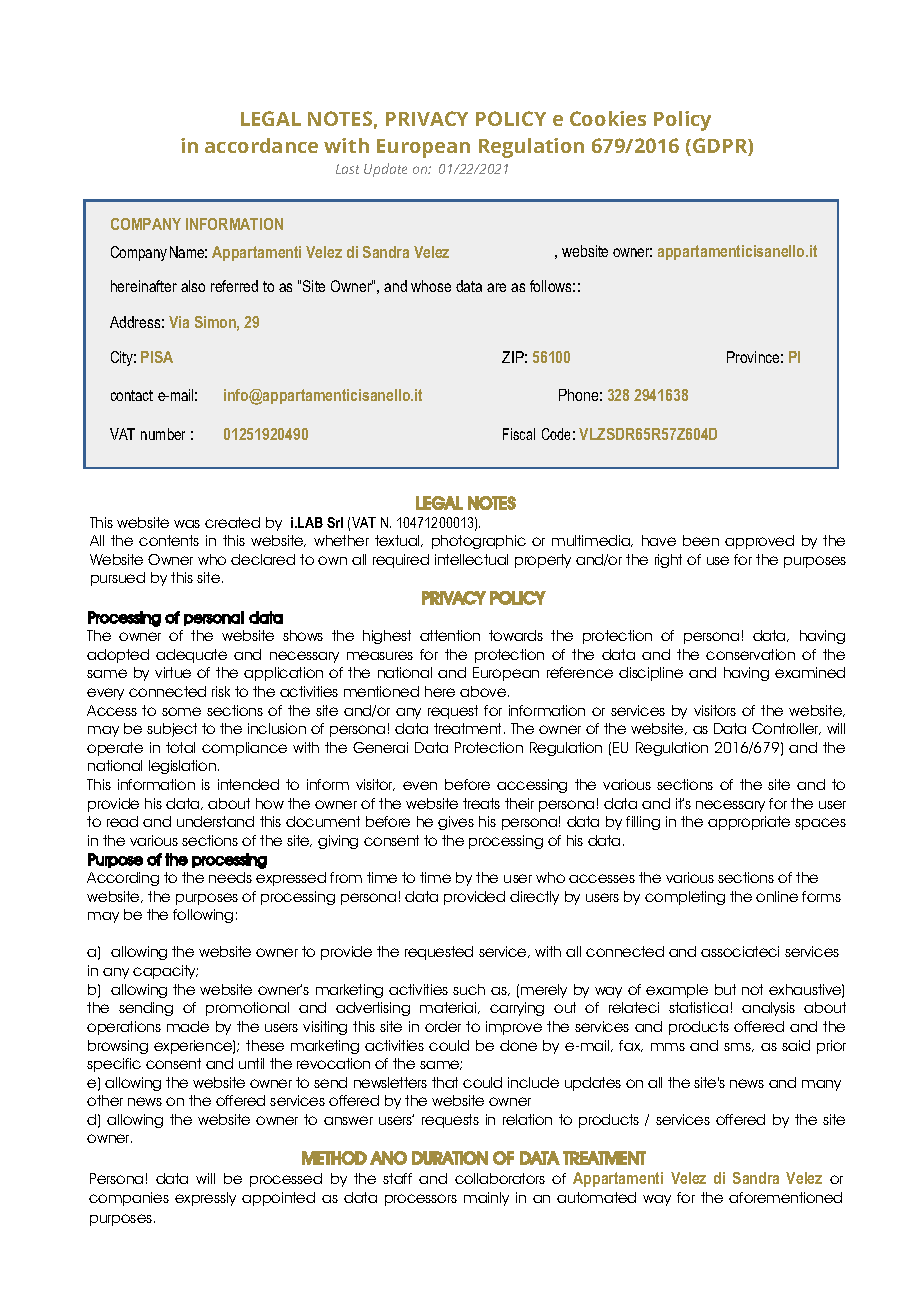 The image size is (924, 1307). Describe the element at coordinates (749, 823) in the screenshot. I see `appropriate` at that location.
